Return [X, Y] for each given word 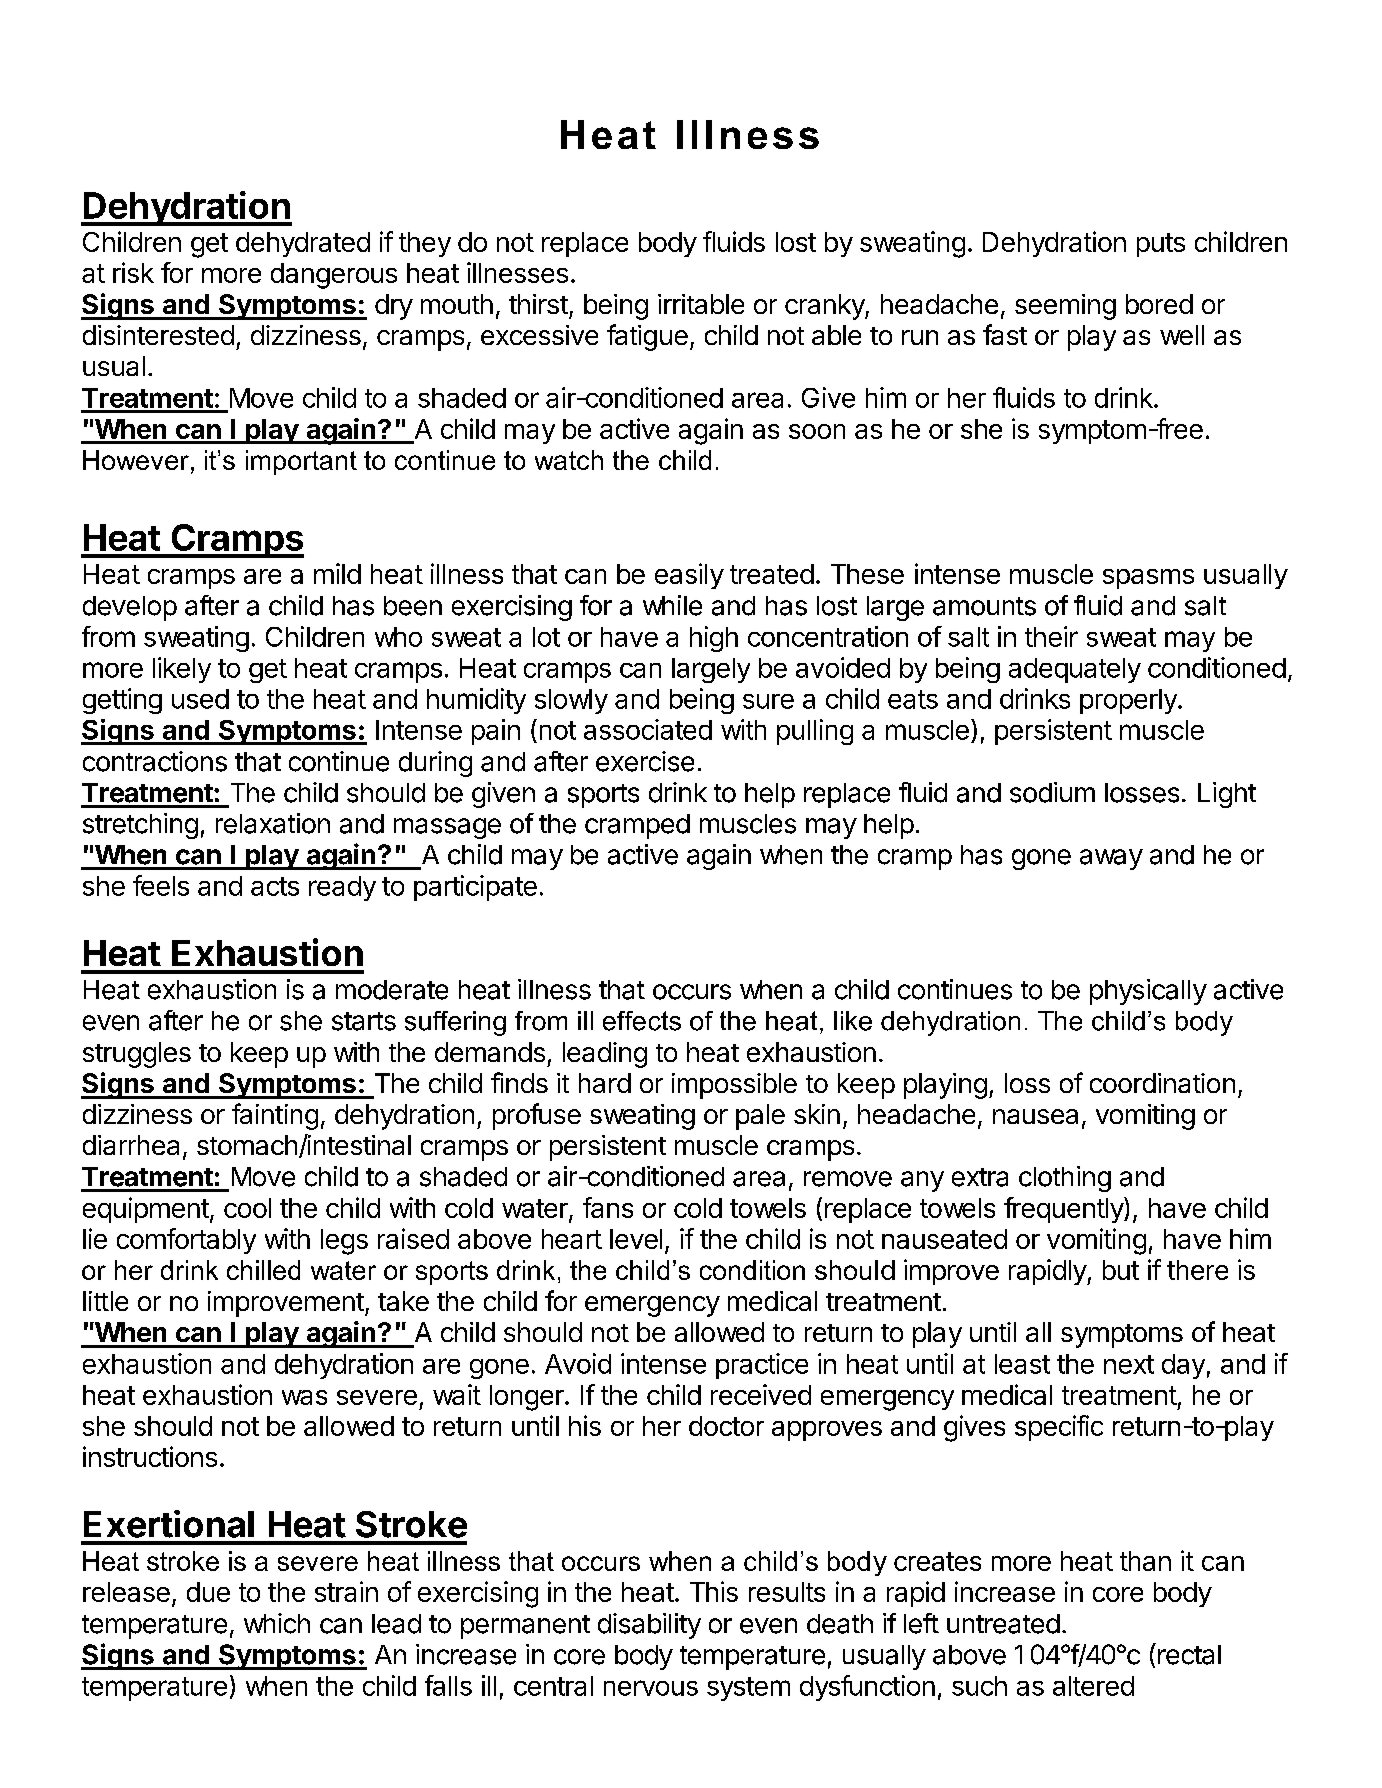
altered [1093, 1686]
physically [1148, 992]
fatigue [647, 337]
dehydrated [303, 244]
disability [649, 1626]
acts [275, 886]
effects [642, 1021]
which [277, 1623]
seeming [1065, 307]
